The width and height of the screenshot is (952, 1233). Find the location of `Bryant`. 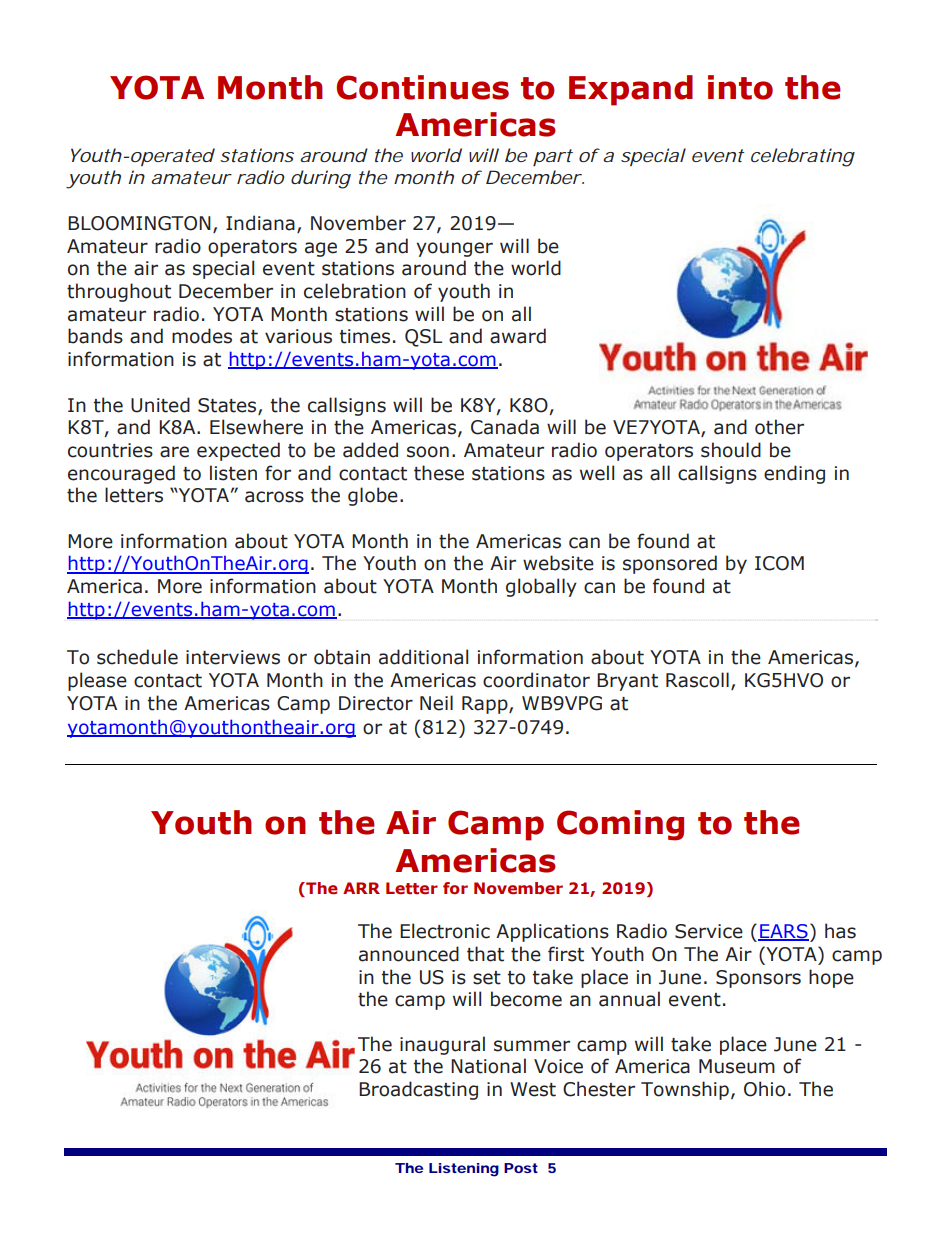

Bryant is located at coordinates (627, 682).
